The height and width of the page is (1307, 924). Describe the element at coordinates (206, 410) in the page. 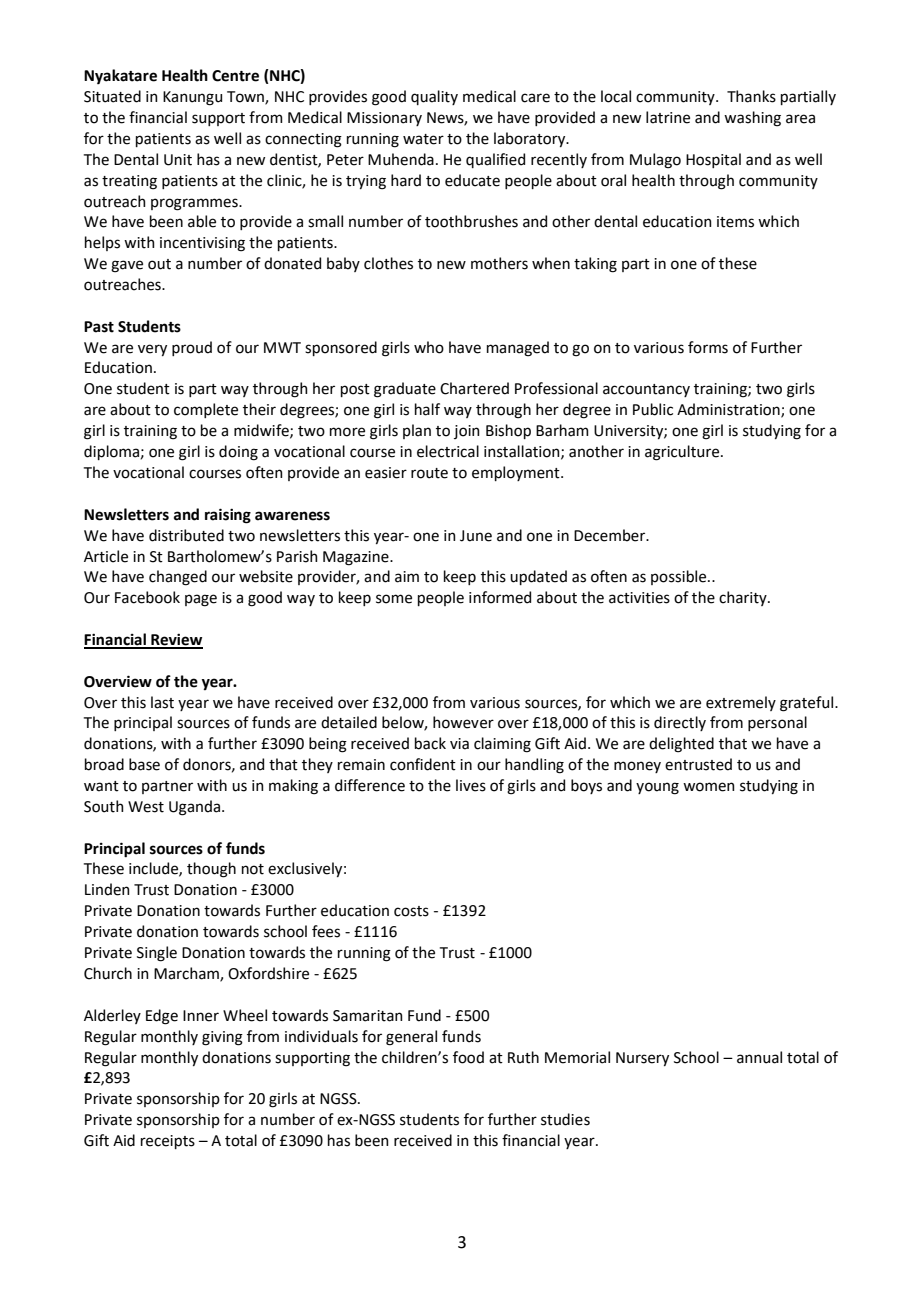

I see `complete` at that location.
